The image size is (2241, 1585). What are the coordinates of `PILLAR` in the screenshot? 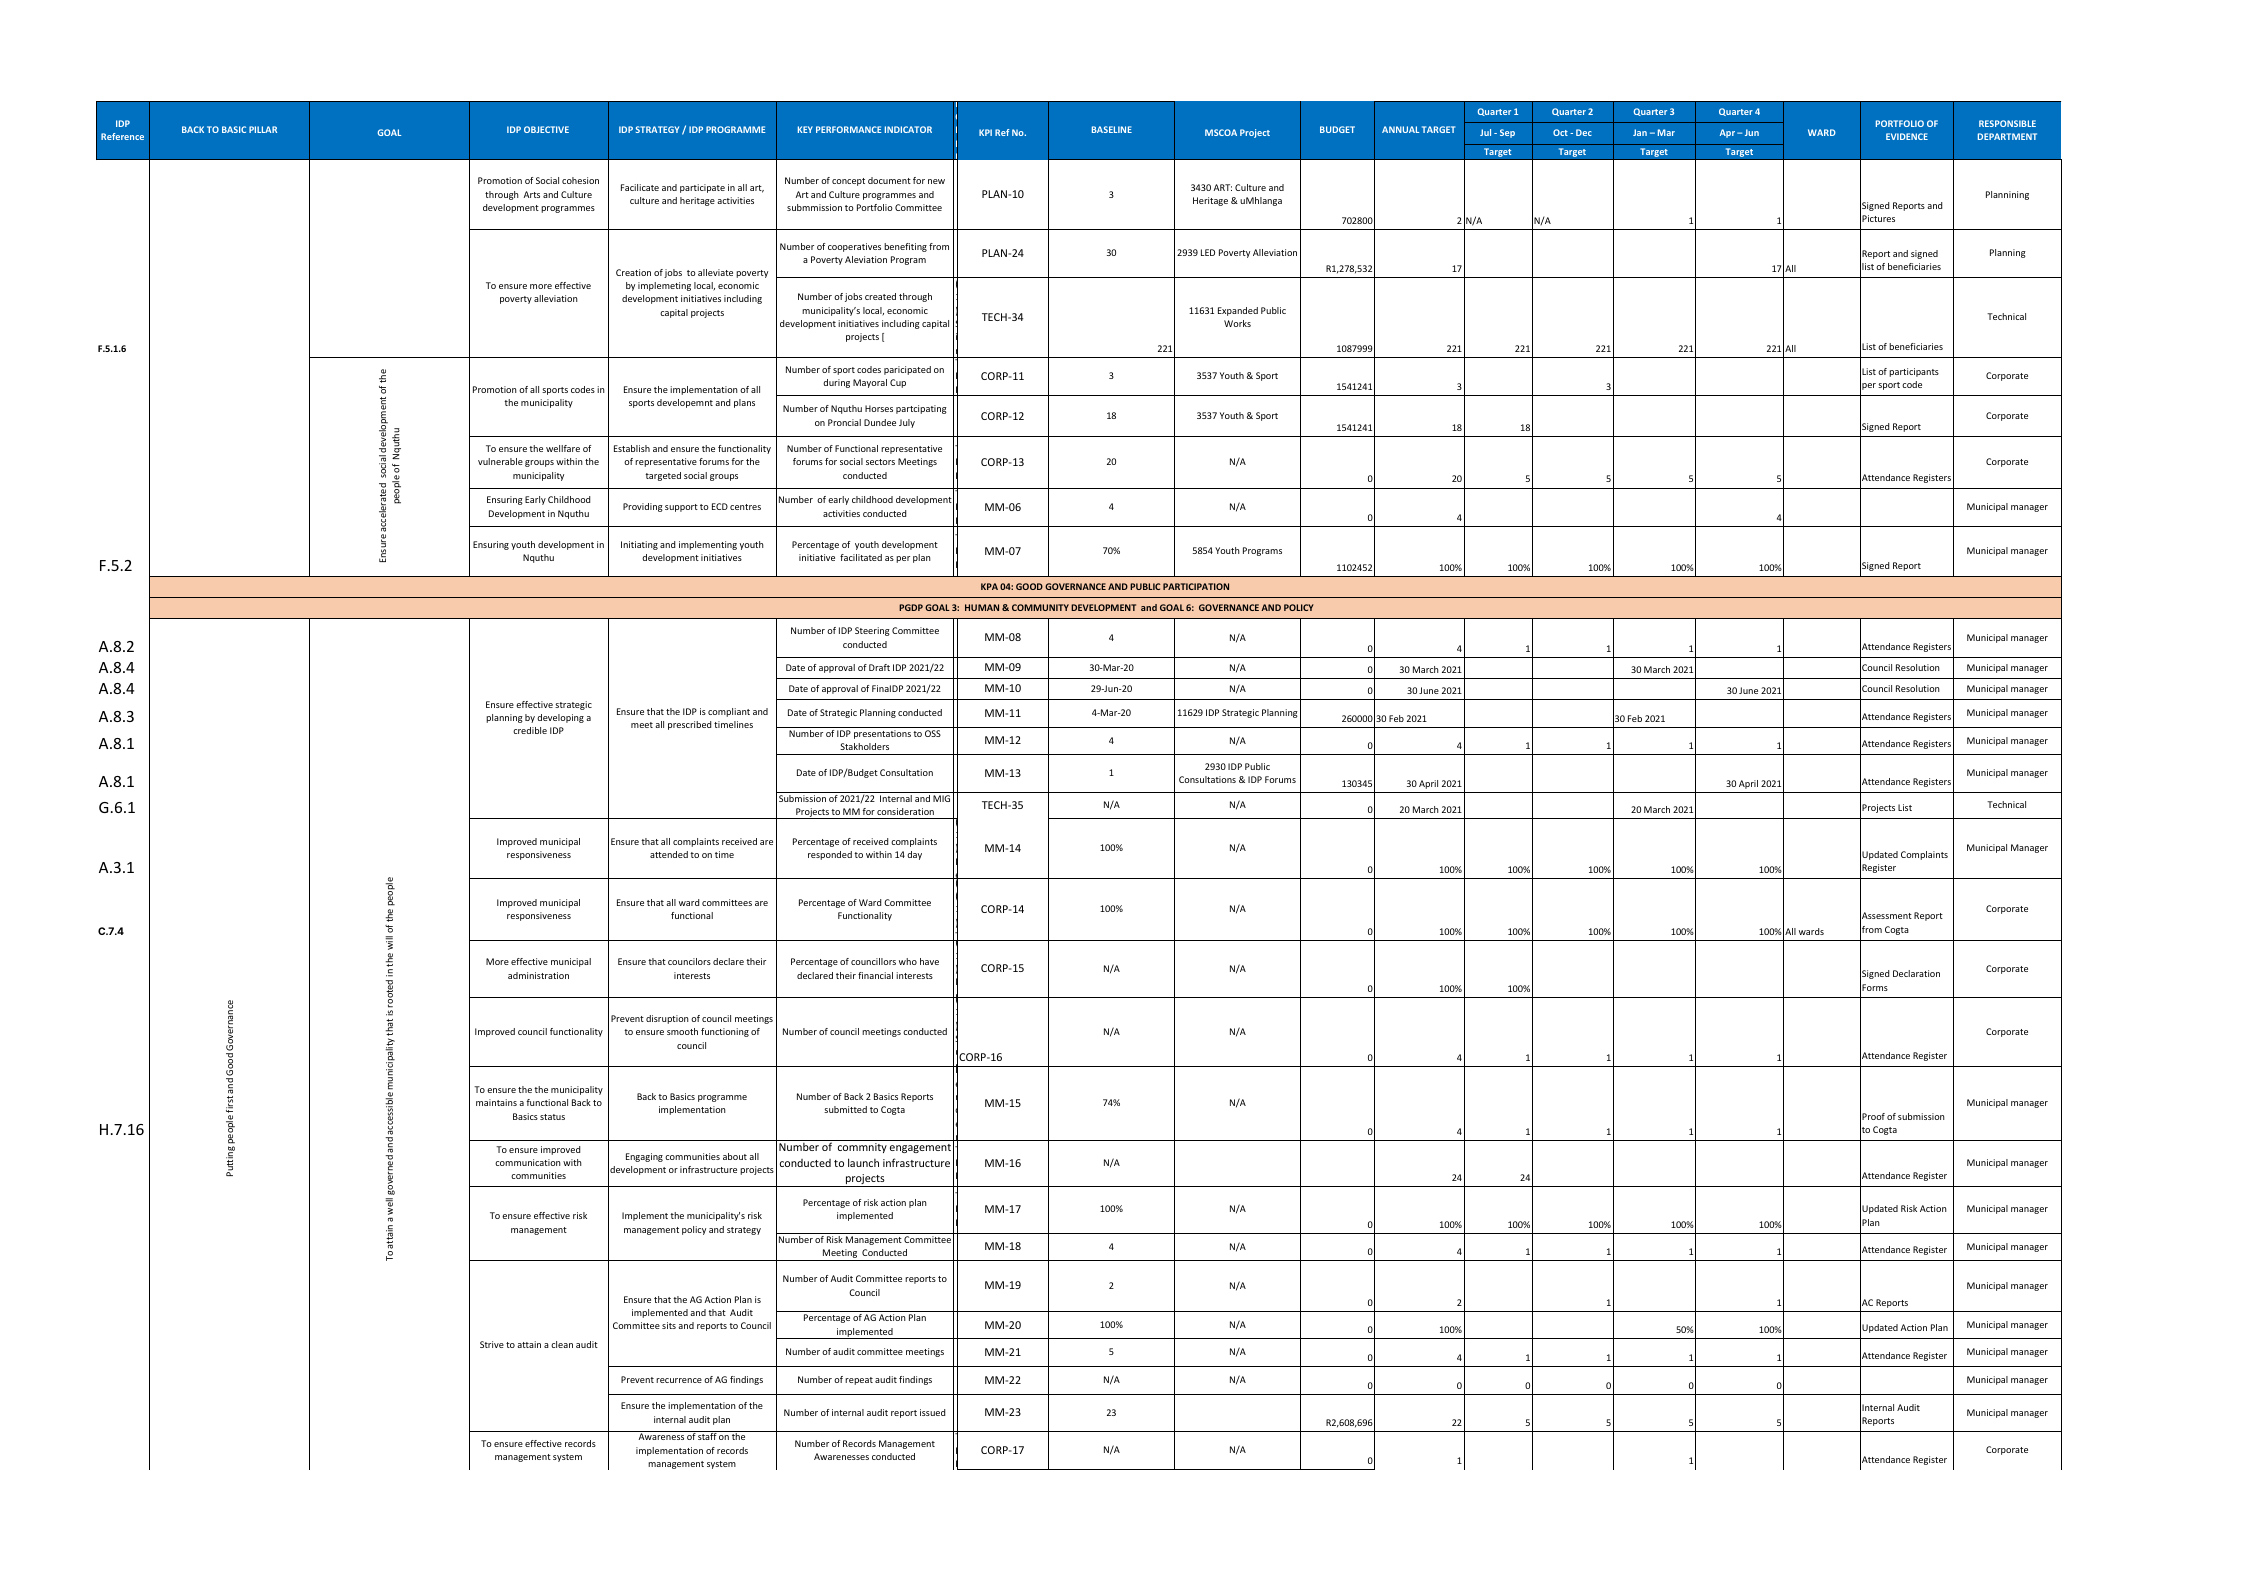 It's located at (263, 129).
